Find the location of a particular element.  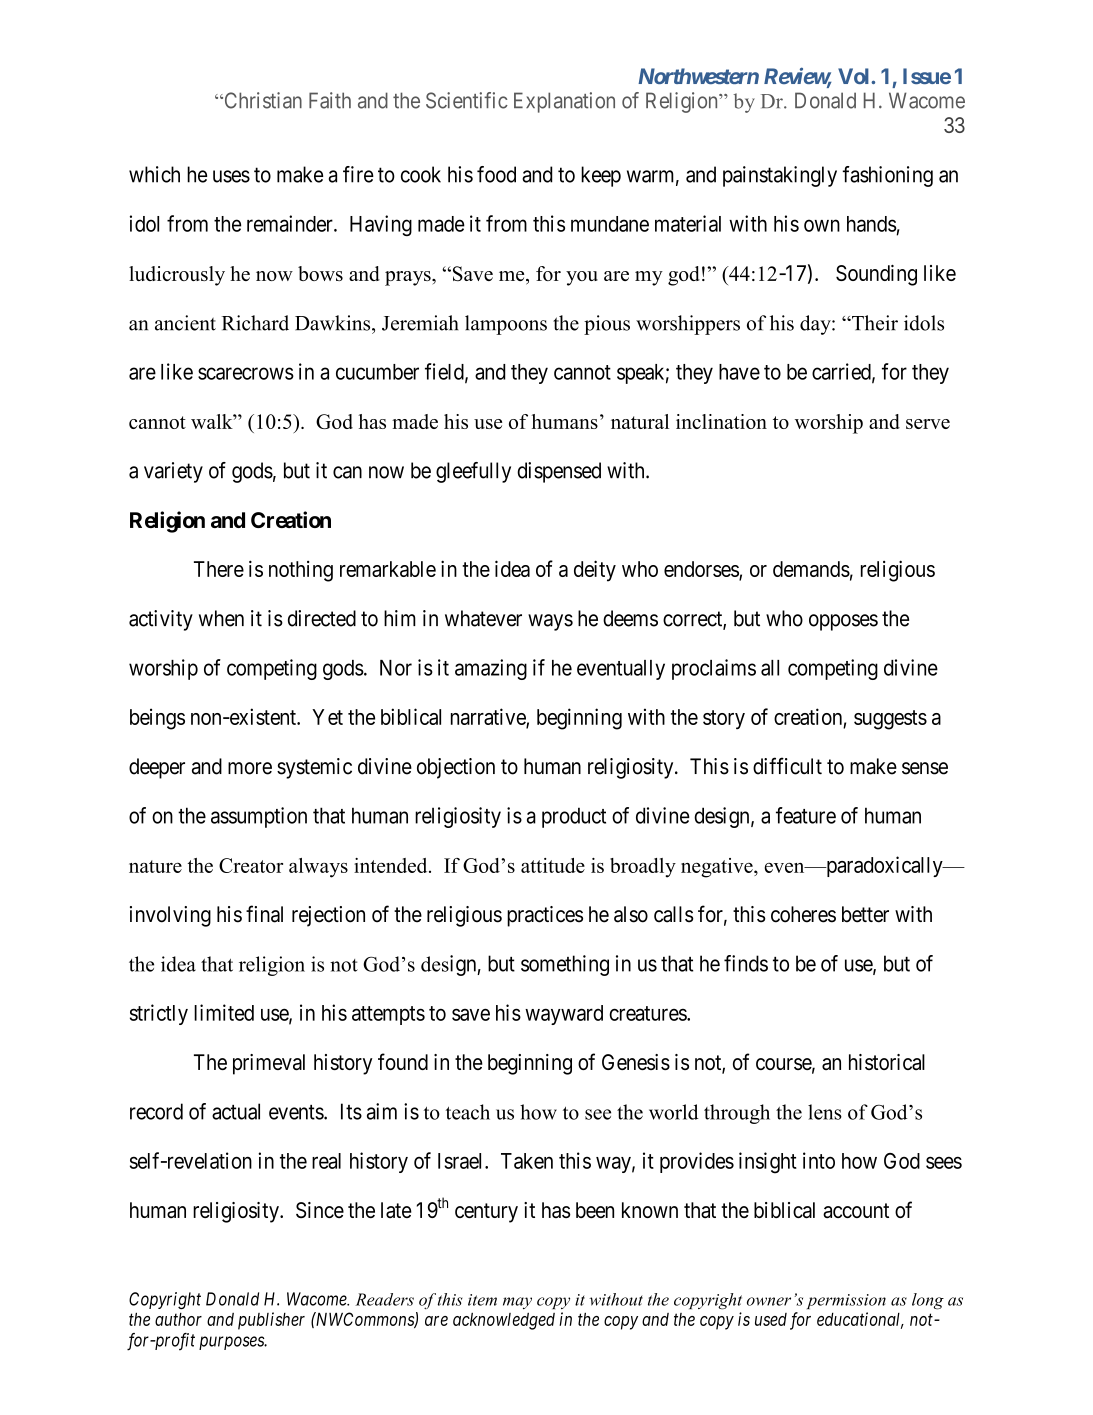

suggests is located at coordinates (890, 720).
